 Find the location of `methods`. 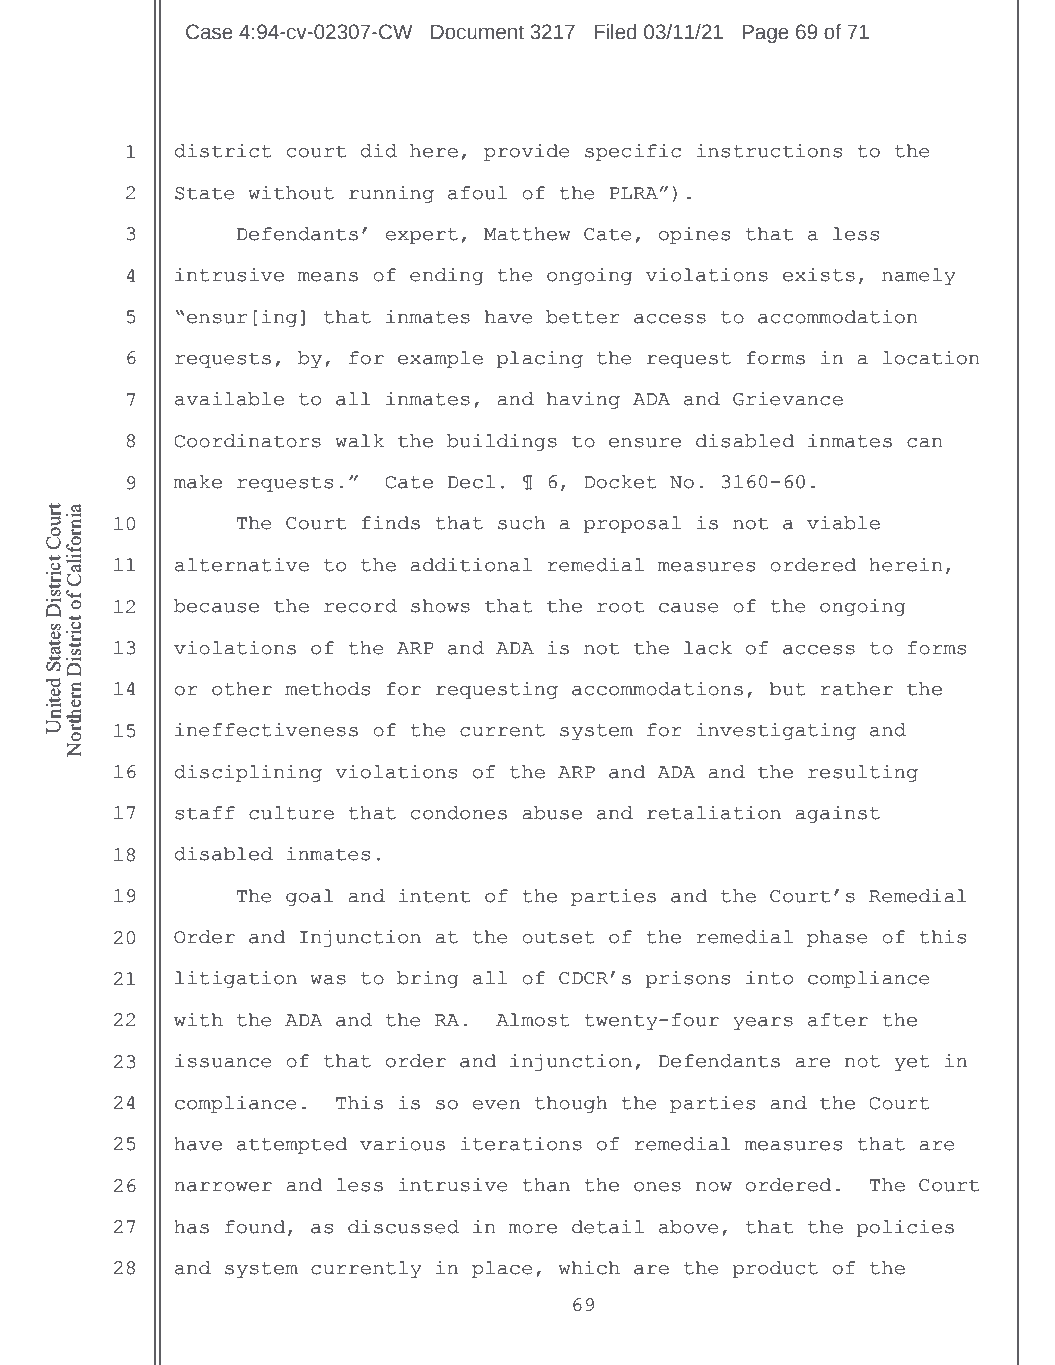

methods is located at coordinates (327, 689).
